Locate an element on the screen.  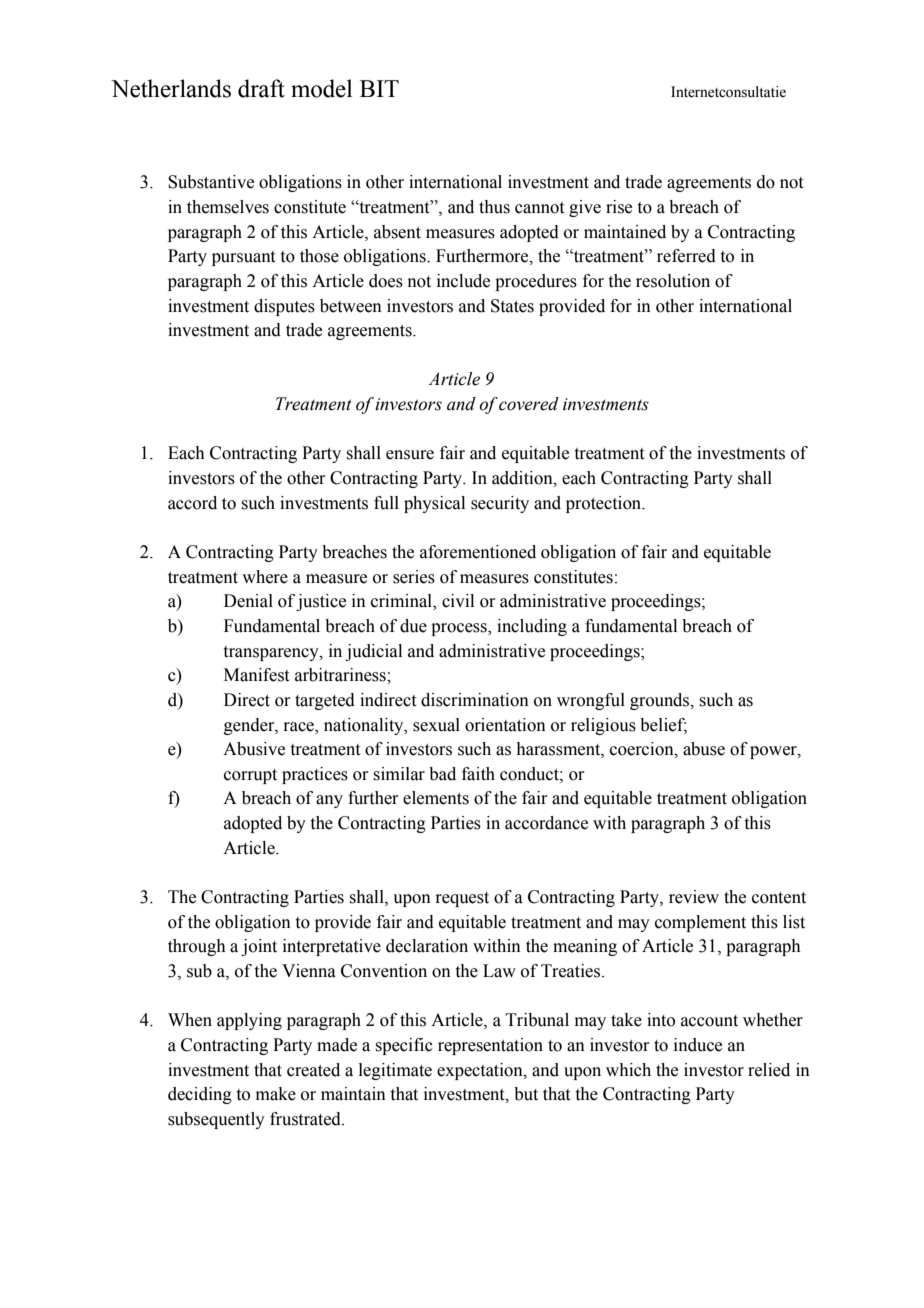
draft is located at coordinates (261, 88).
